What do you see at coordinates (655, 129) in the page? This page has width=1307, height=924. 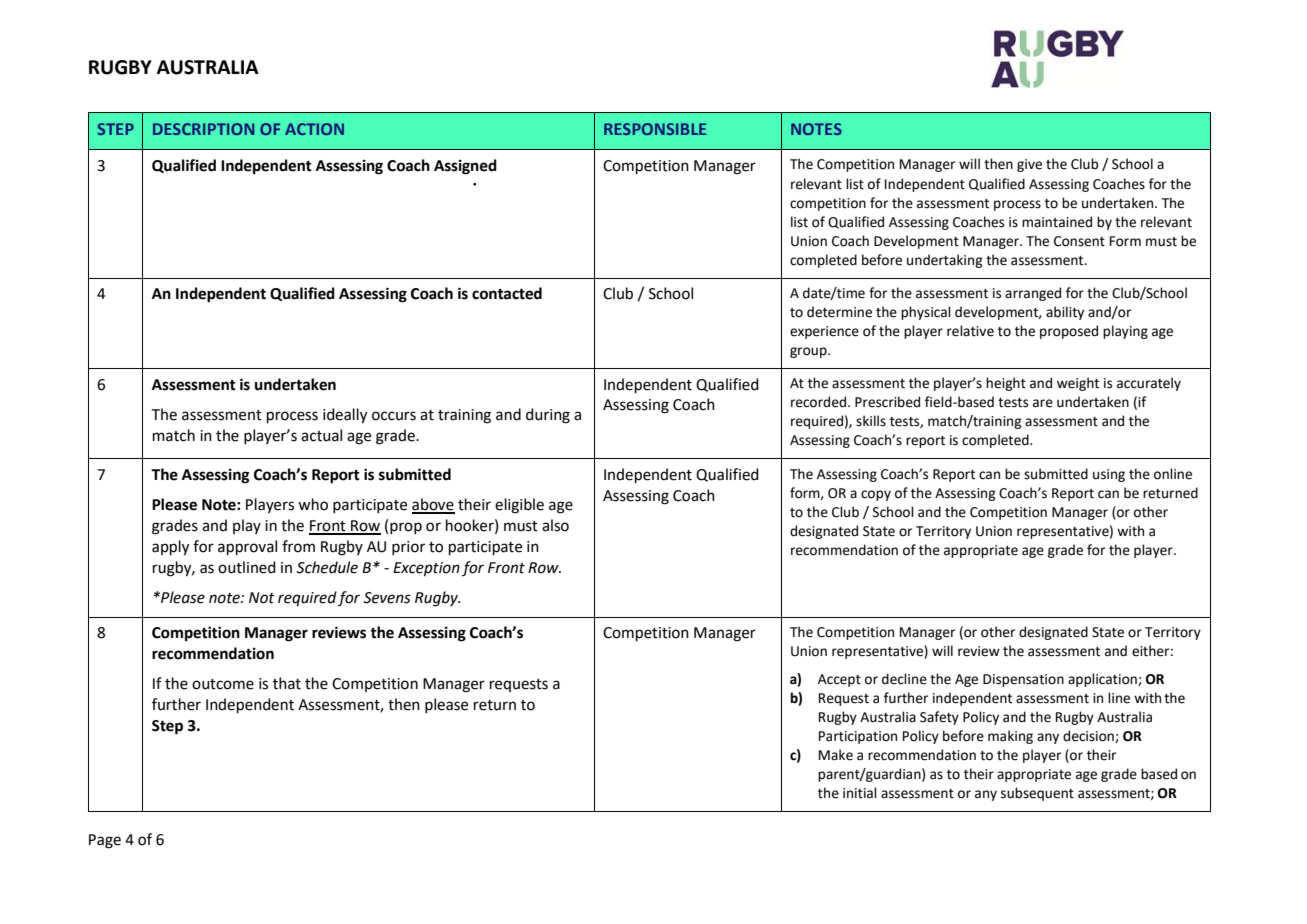 I see `RESPONSIBLE` at bounding box center [655, 129].
